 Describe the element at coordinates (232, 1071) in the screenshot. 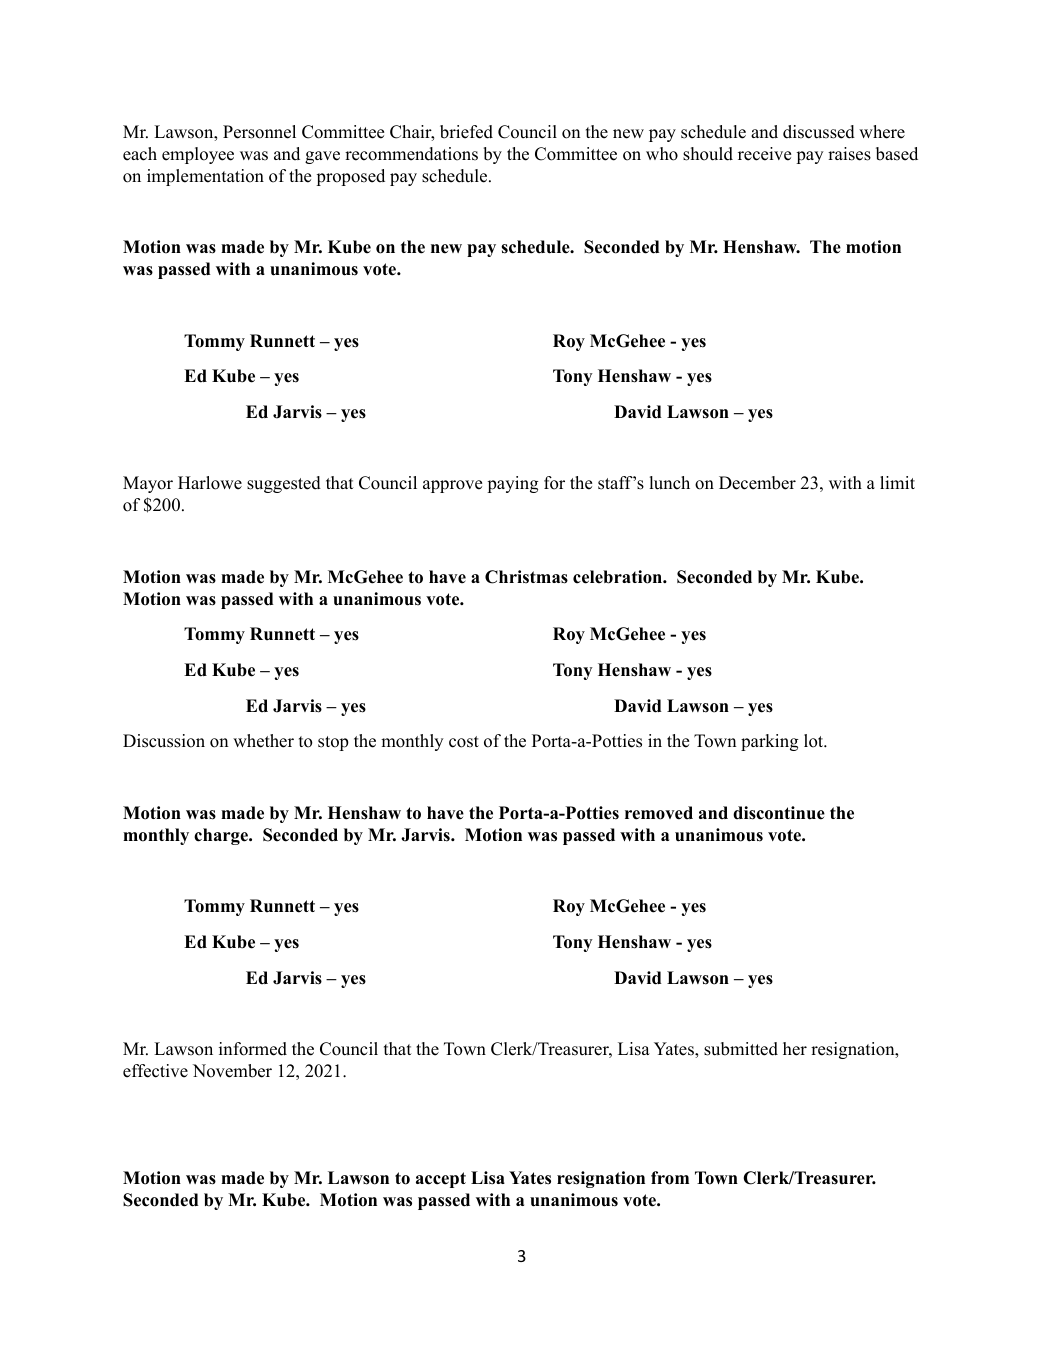

I see `November` at that location.
